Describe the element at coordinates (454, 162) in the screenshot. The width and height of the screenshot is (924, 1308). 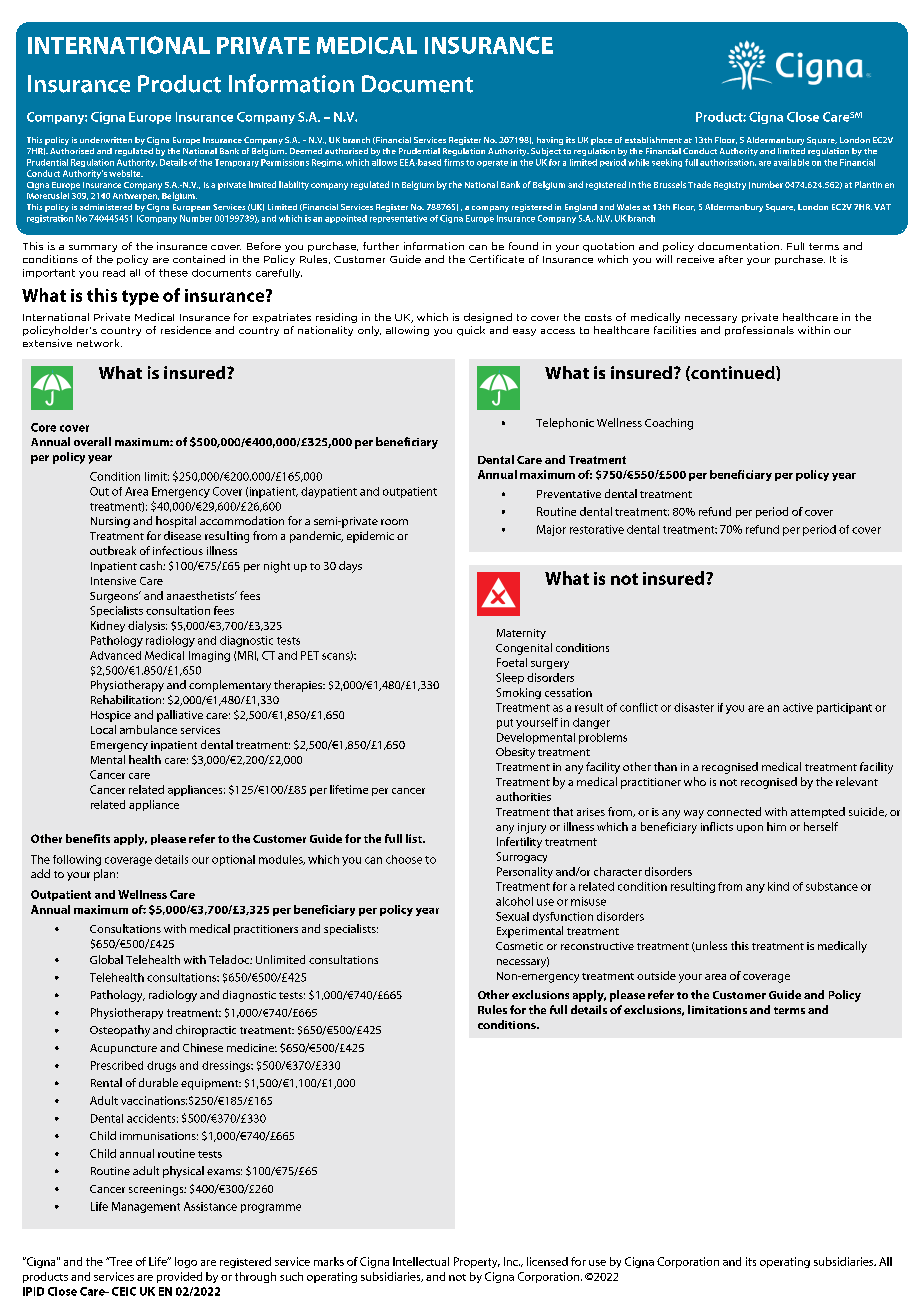
I see `firms` at that location.
